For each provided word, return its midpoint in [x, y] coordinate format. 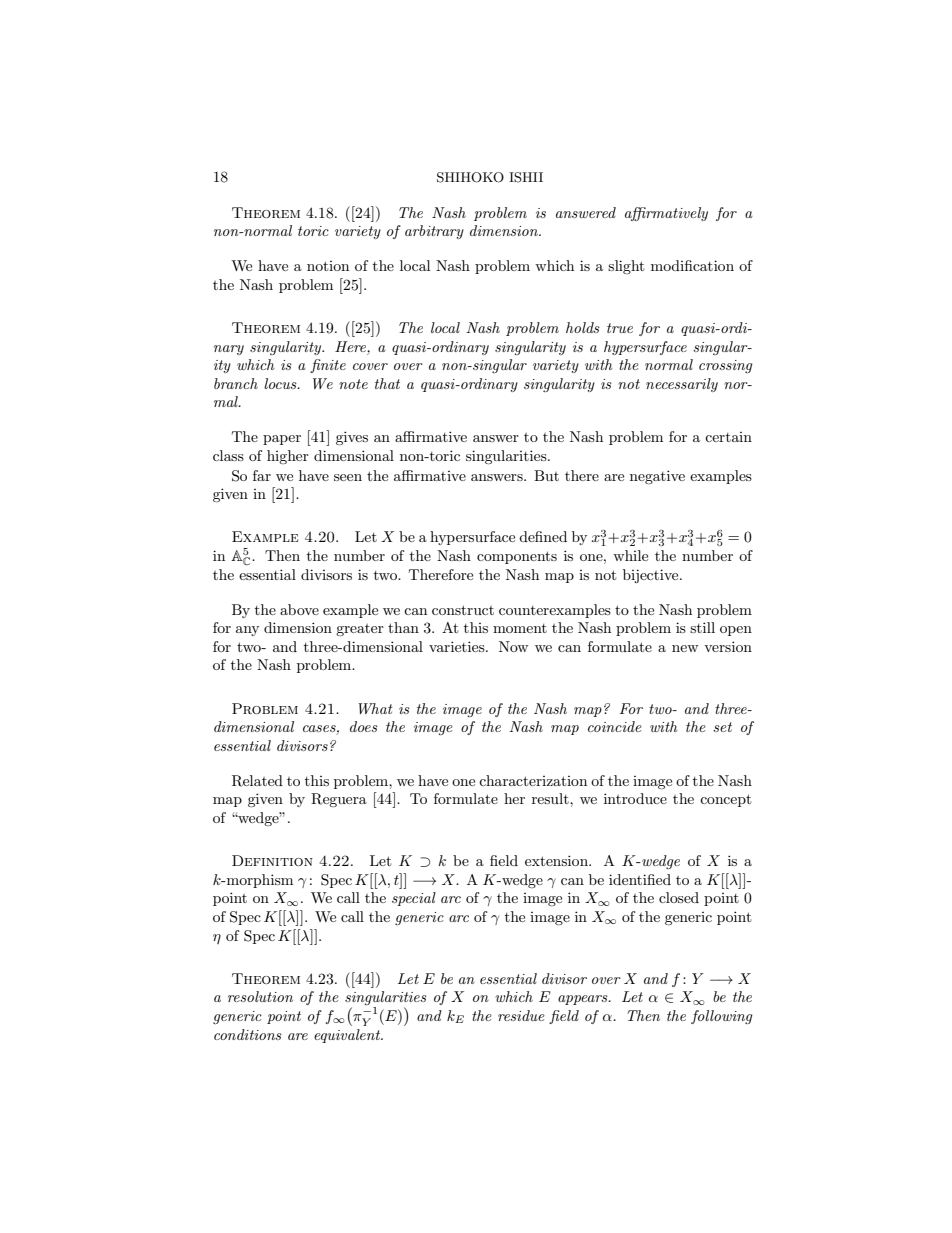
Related [257, 781]
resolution [260, 996]
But [546, 475]
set [722, 727]
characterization [533, 780]
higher [288, 457]
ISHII [526, 177]
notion [328, 266]
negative [657, 477]
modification [692, 265]
